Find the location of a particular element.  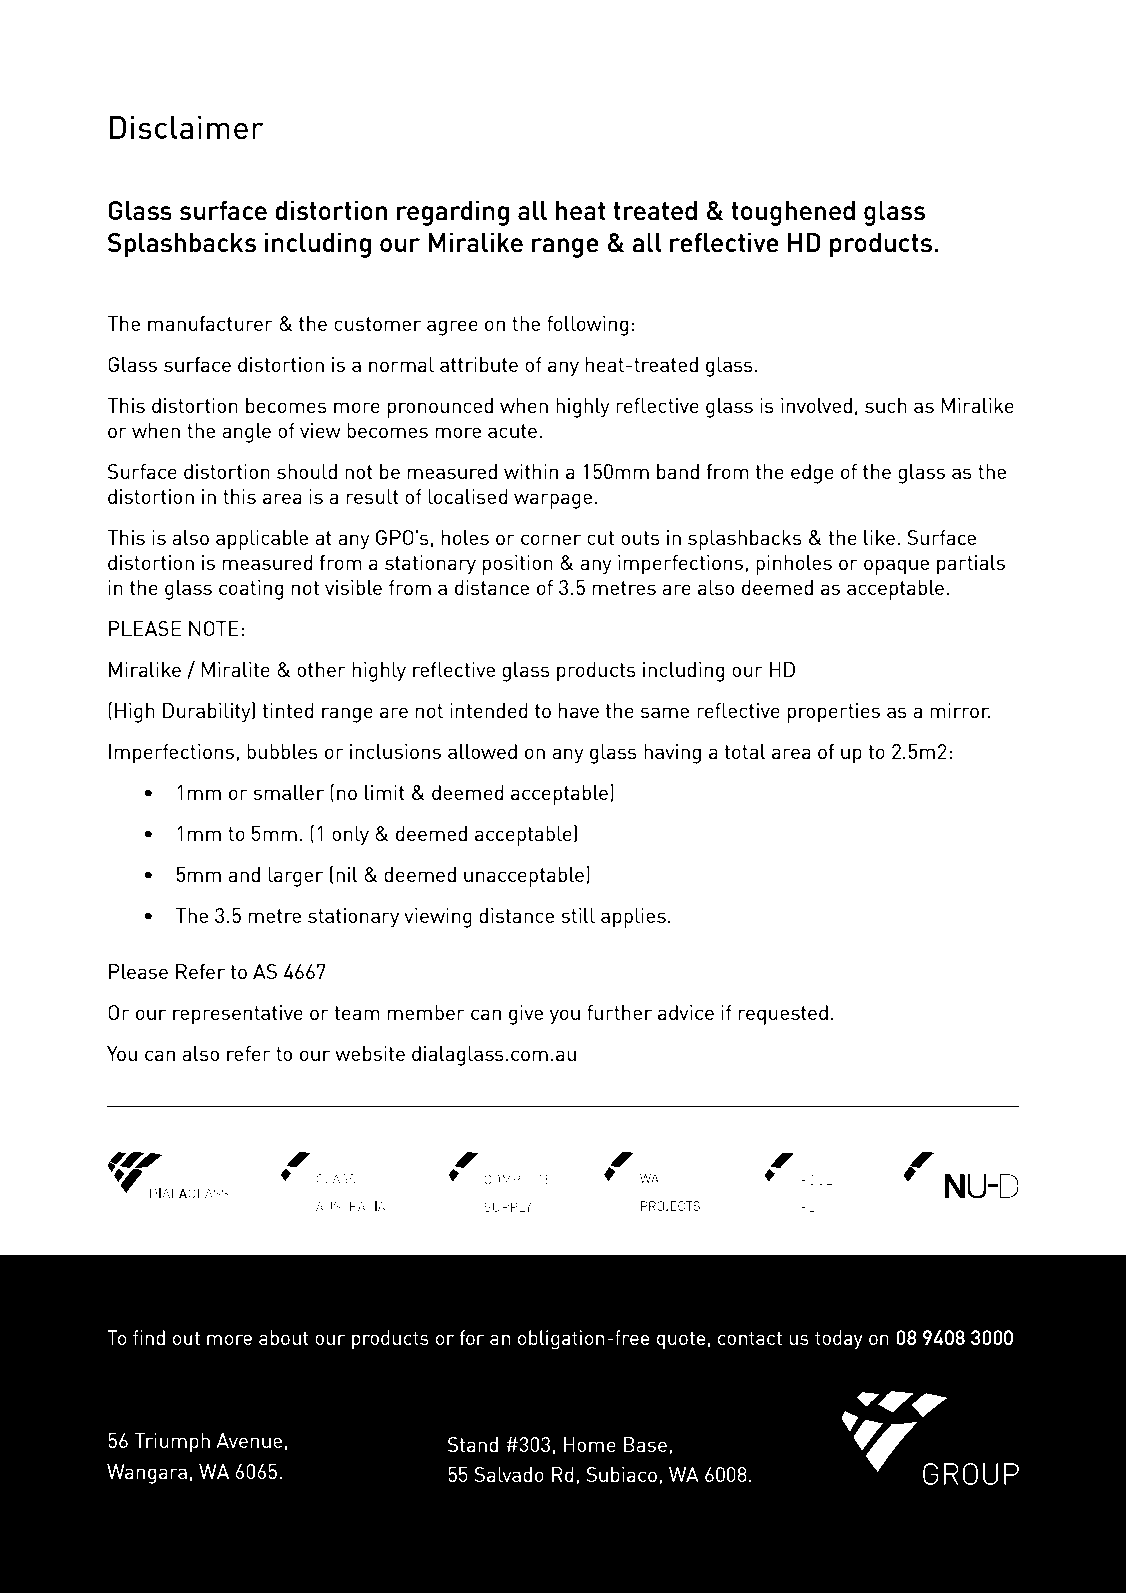

representative is located at coordinates (238, 1015).
